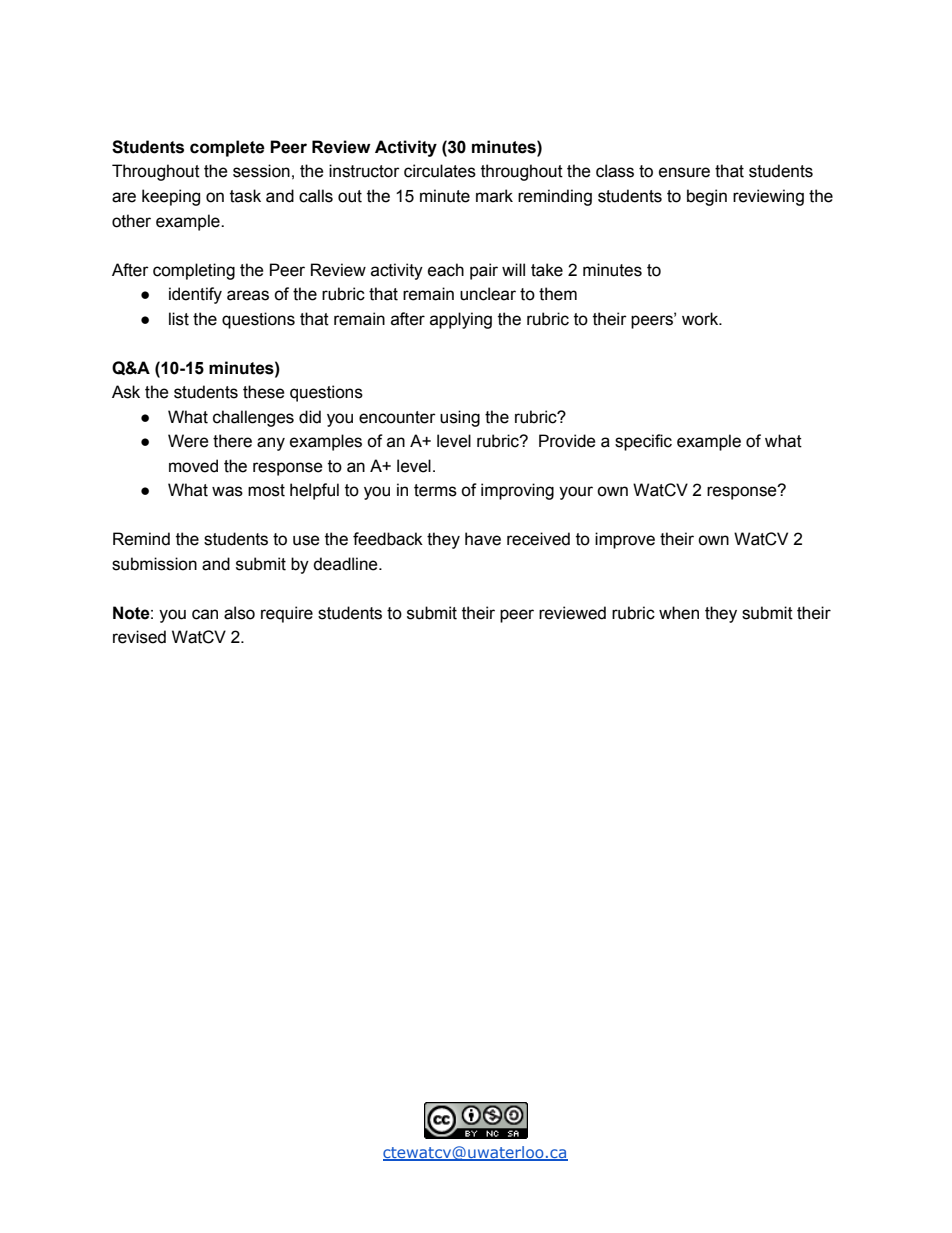 The width and height of the screenshot is (952, 1233). I want to click on terms, so click(435, 490).
